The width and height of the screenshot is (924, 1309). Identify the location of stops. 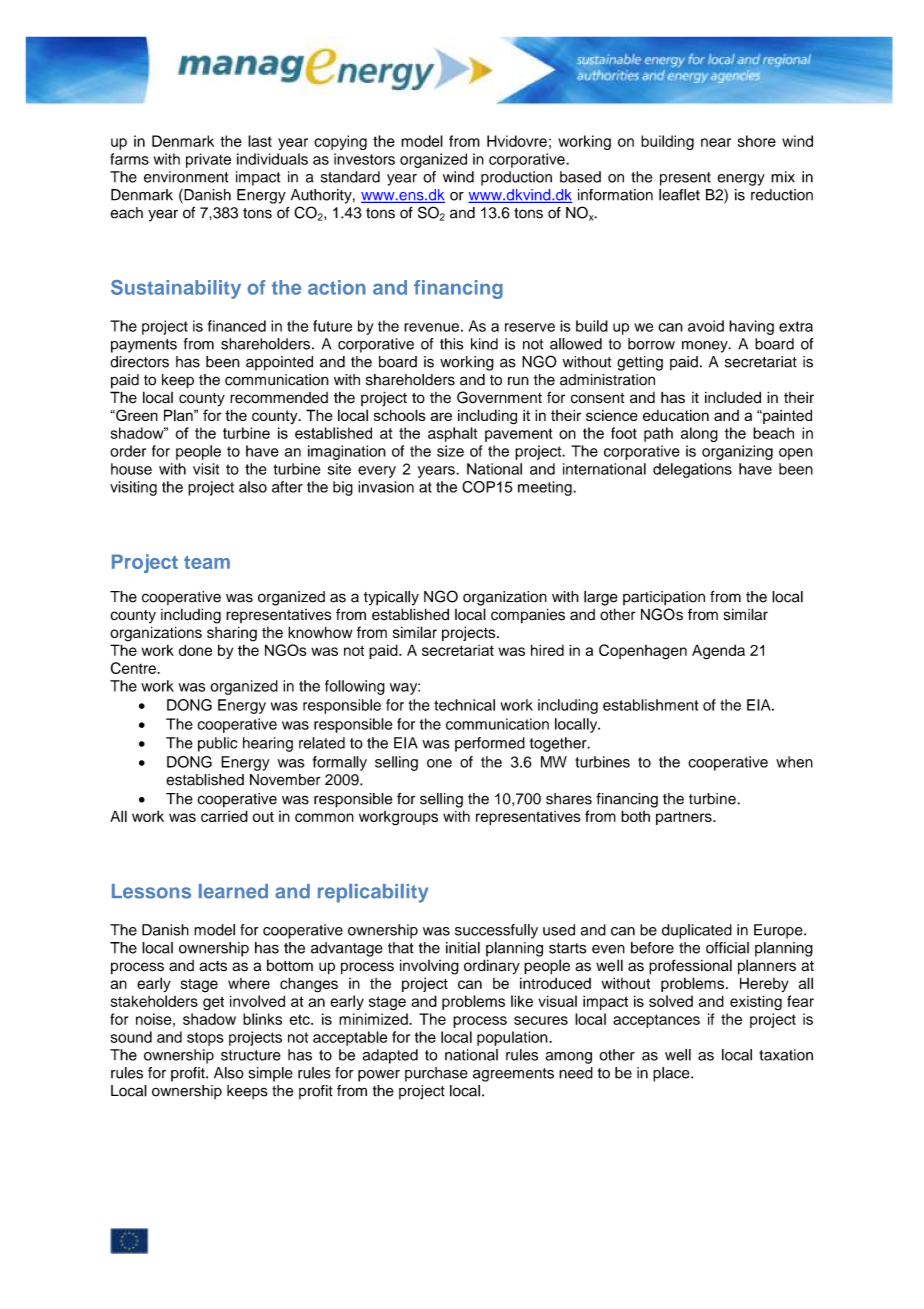
(205, 1039).
